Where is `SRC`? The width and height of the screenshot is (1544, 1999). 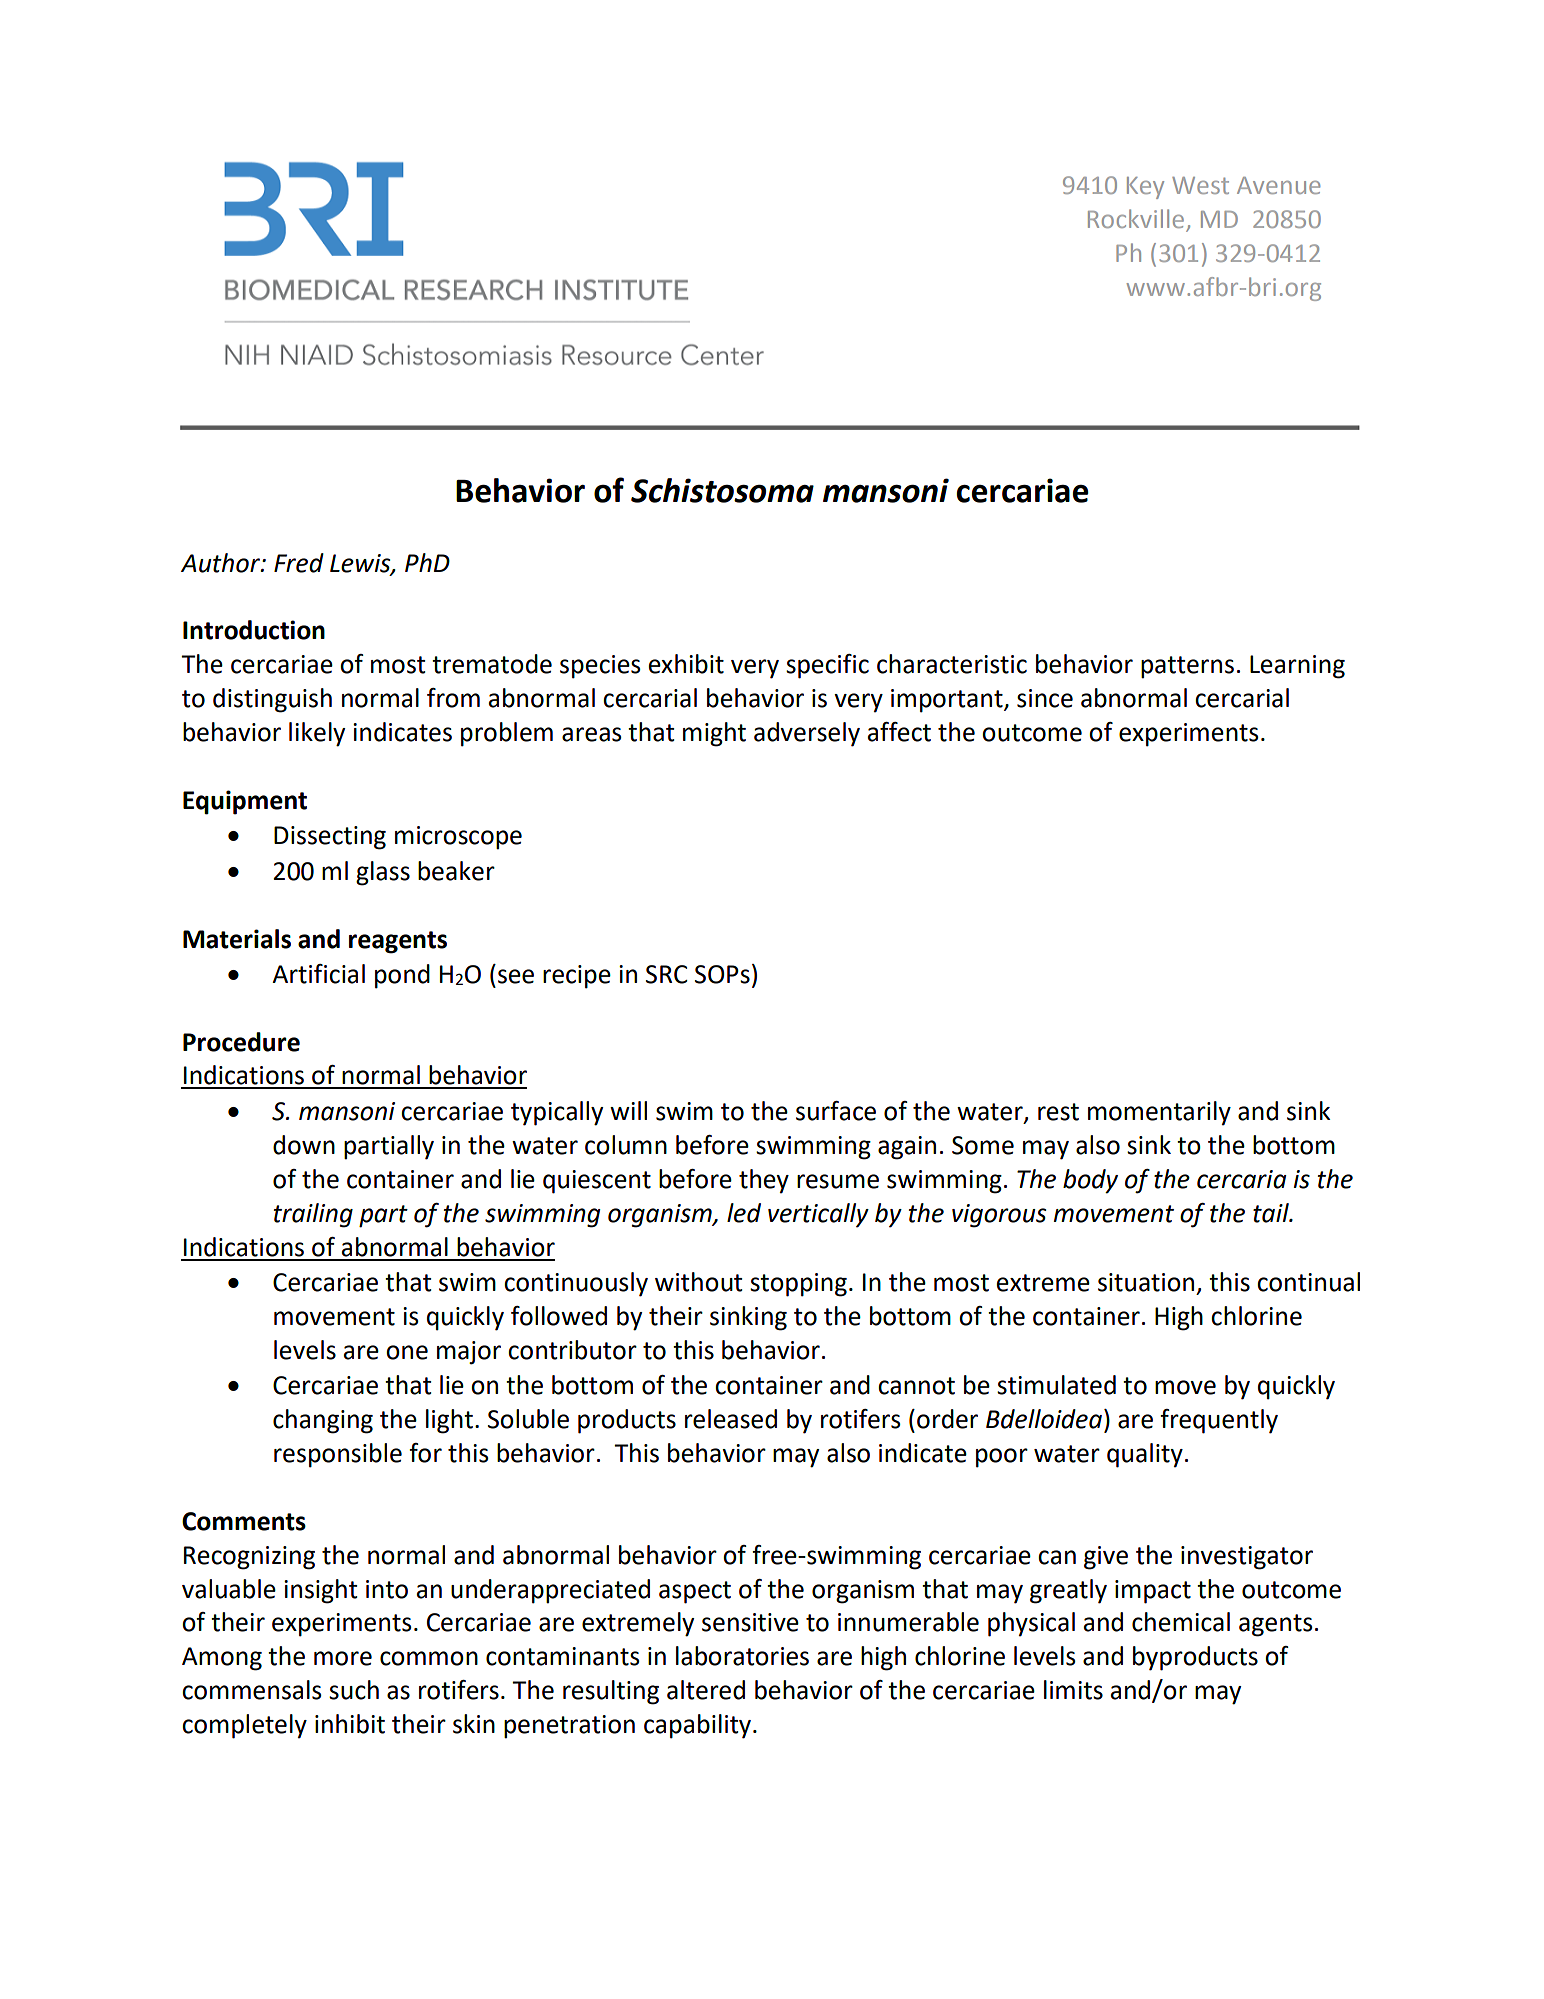 SRC is located at coordinates (666, 974).
